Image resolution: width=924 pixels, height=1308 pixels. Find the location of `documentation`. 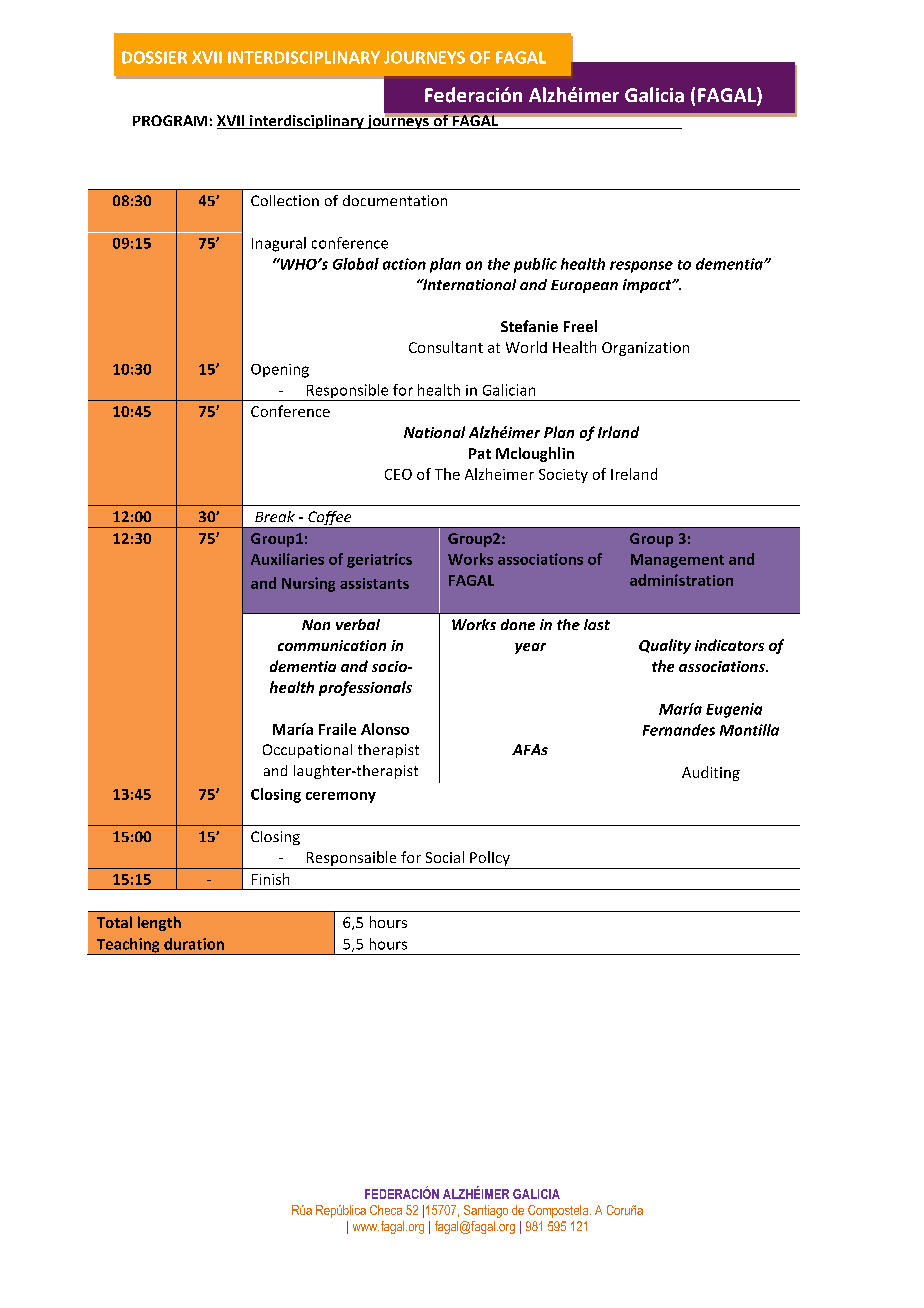

documentation is located at coordinates (395, 200).
